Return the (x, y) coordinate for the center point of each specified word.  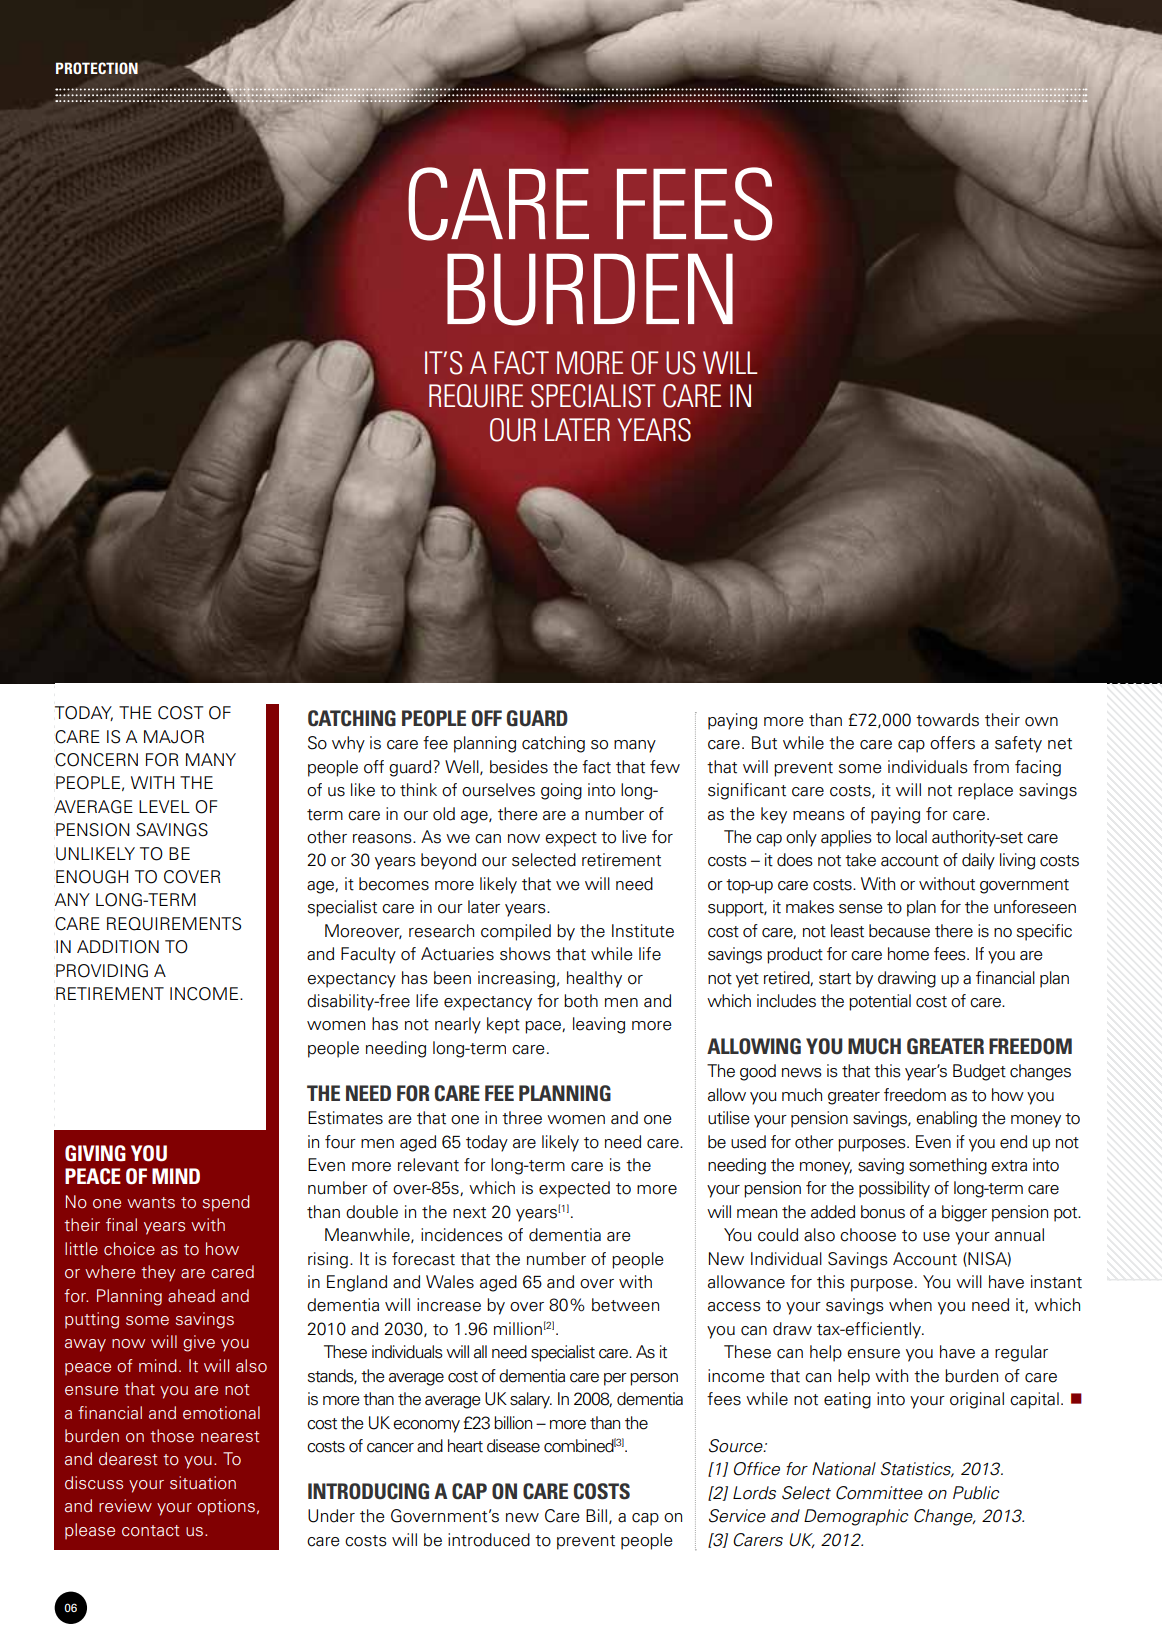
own (1041, 722)
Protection (97, 68)
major (174, 737)
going (561, 791)
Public (976, 1493)
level (164, 806)
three (522, 1118)
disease (513, 1446)
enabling (946, 1119)
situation (203, 1483)
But (764, 743)
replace (985, 791)
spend (226, 1203)
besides (519, 767)
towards (947, 720)
